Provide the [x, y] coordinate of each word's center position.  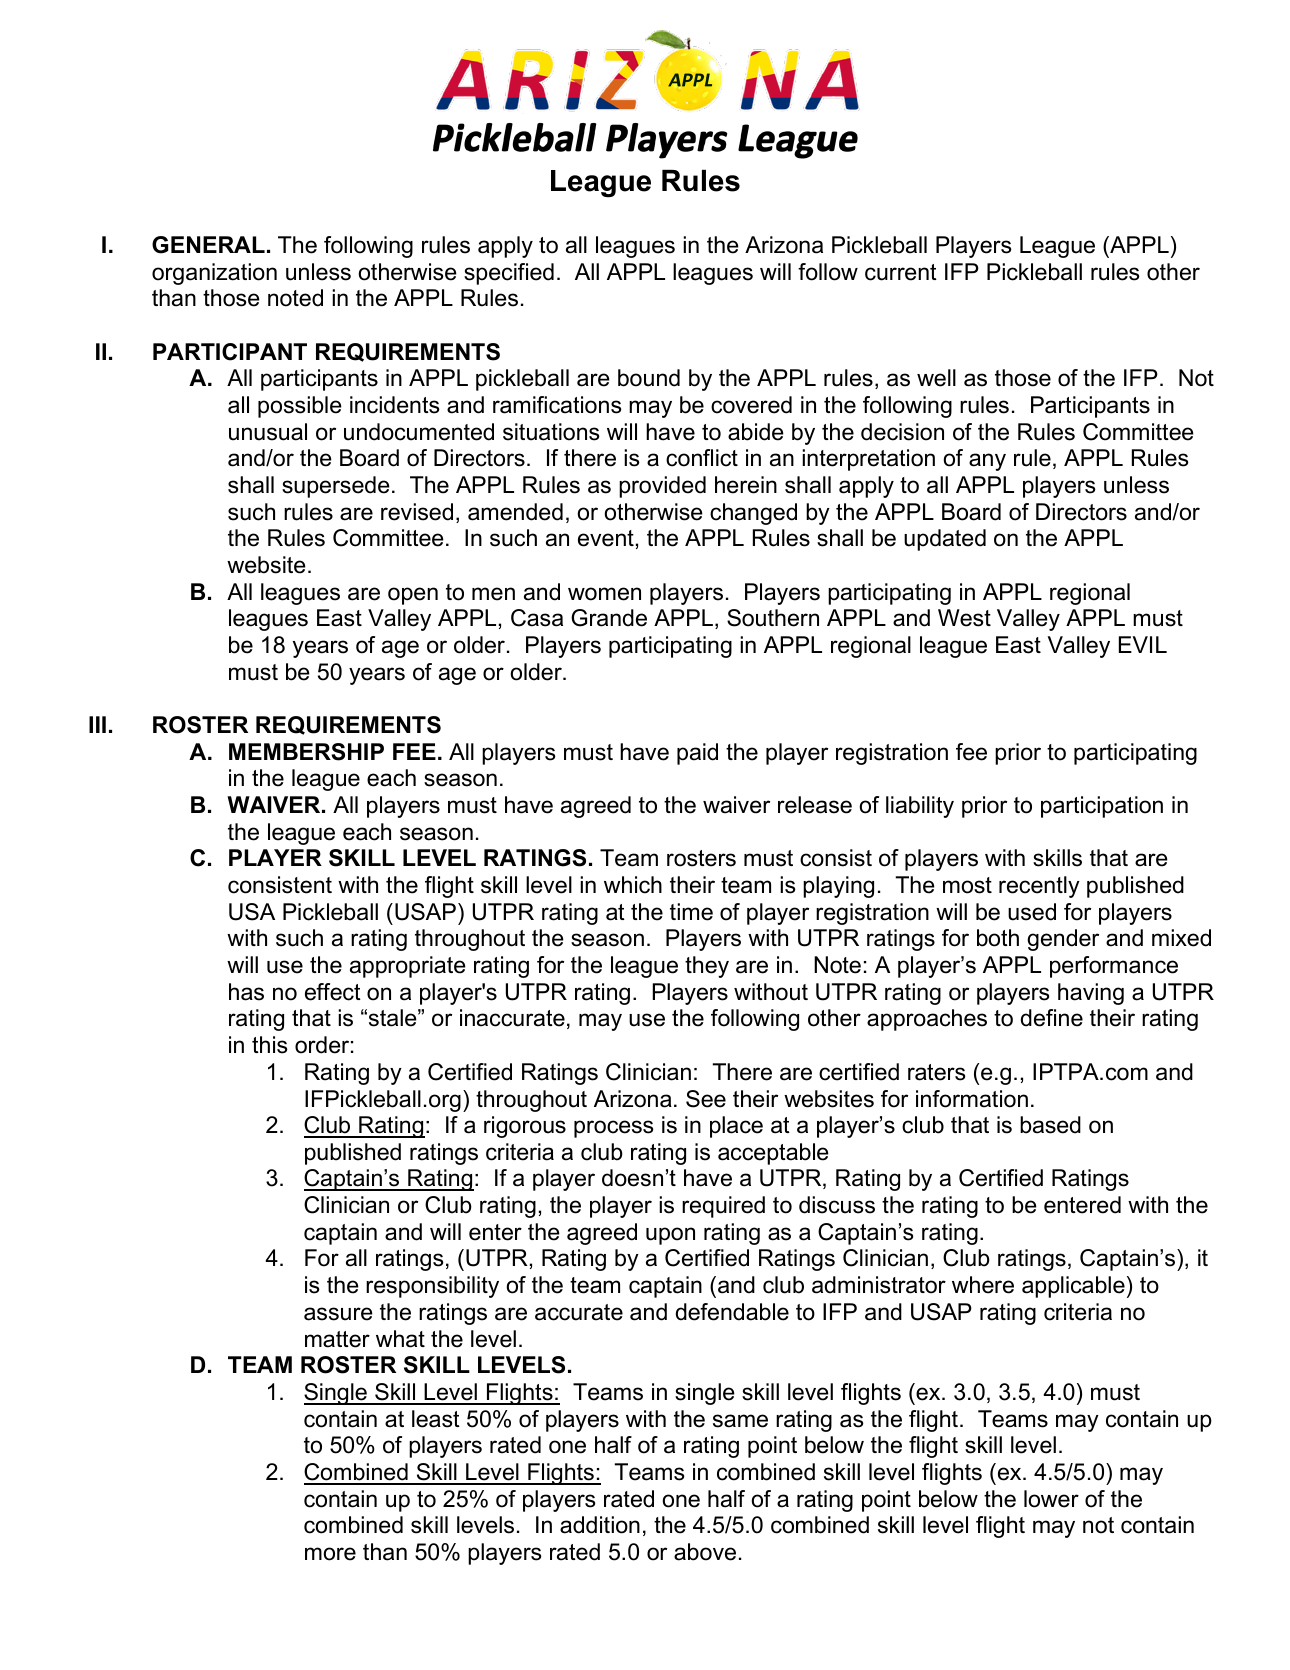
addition [600, 1525]
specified [509, 274]
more [330, 1554]
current [901, 272]
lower [1051, 1499]
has [246, 992]
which [633, 885]
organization [214, 274]
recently [1039, 887]
